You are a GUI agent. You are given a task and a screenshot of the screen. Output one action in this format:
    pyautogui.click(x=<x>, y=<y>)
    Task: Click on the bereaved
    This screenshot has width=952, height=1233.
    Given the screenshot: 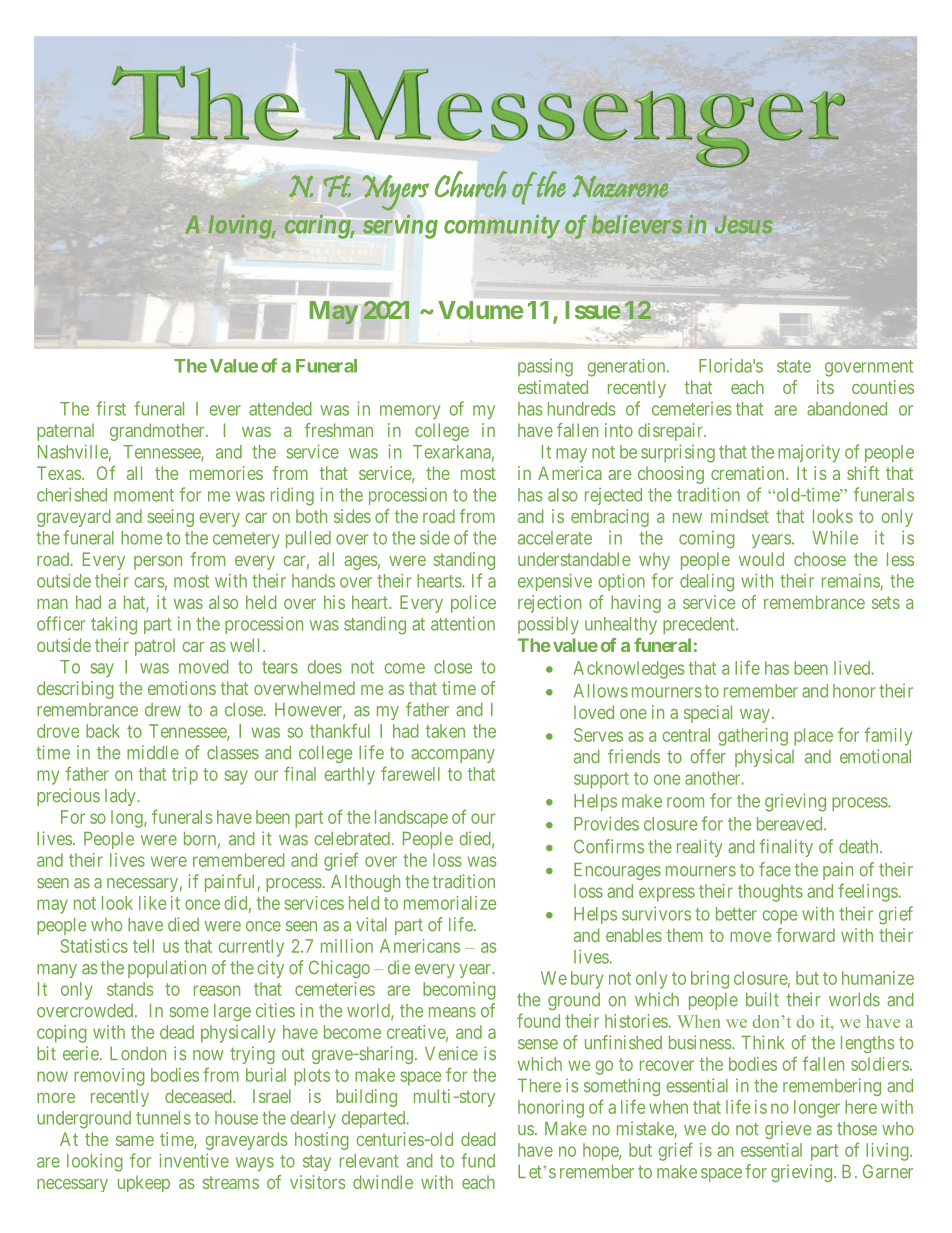 What is the action you would take?
    pyautogui.click(x=791, y=824)
